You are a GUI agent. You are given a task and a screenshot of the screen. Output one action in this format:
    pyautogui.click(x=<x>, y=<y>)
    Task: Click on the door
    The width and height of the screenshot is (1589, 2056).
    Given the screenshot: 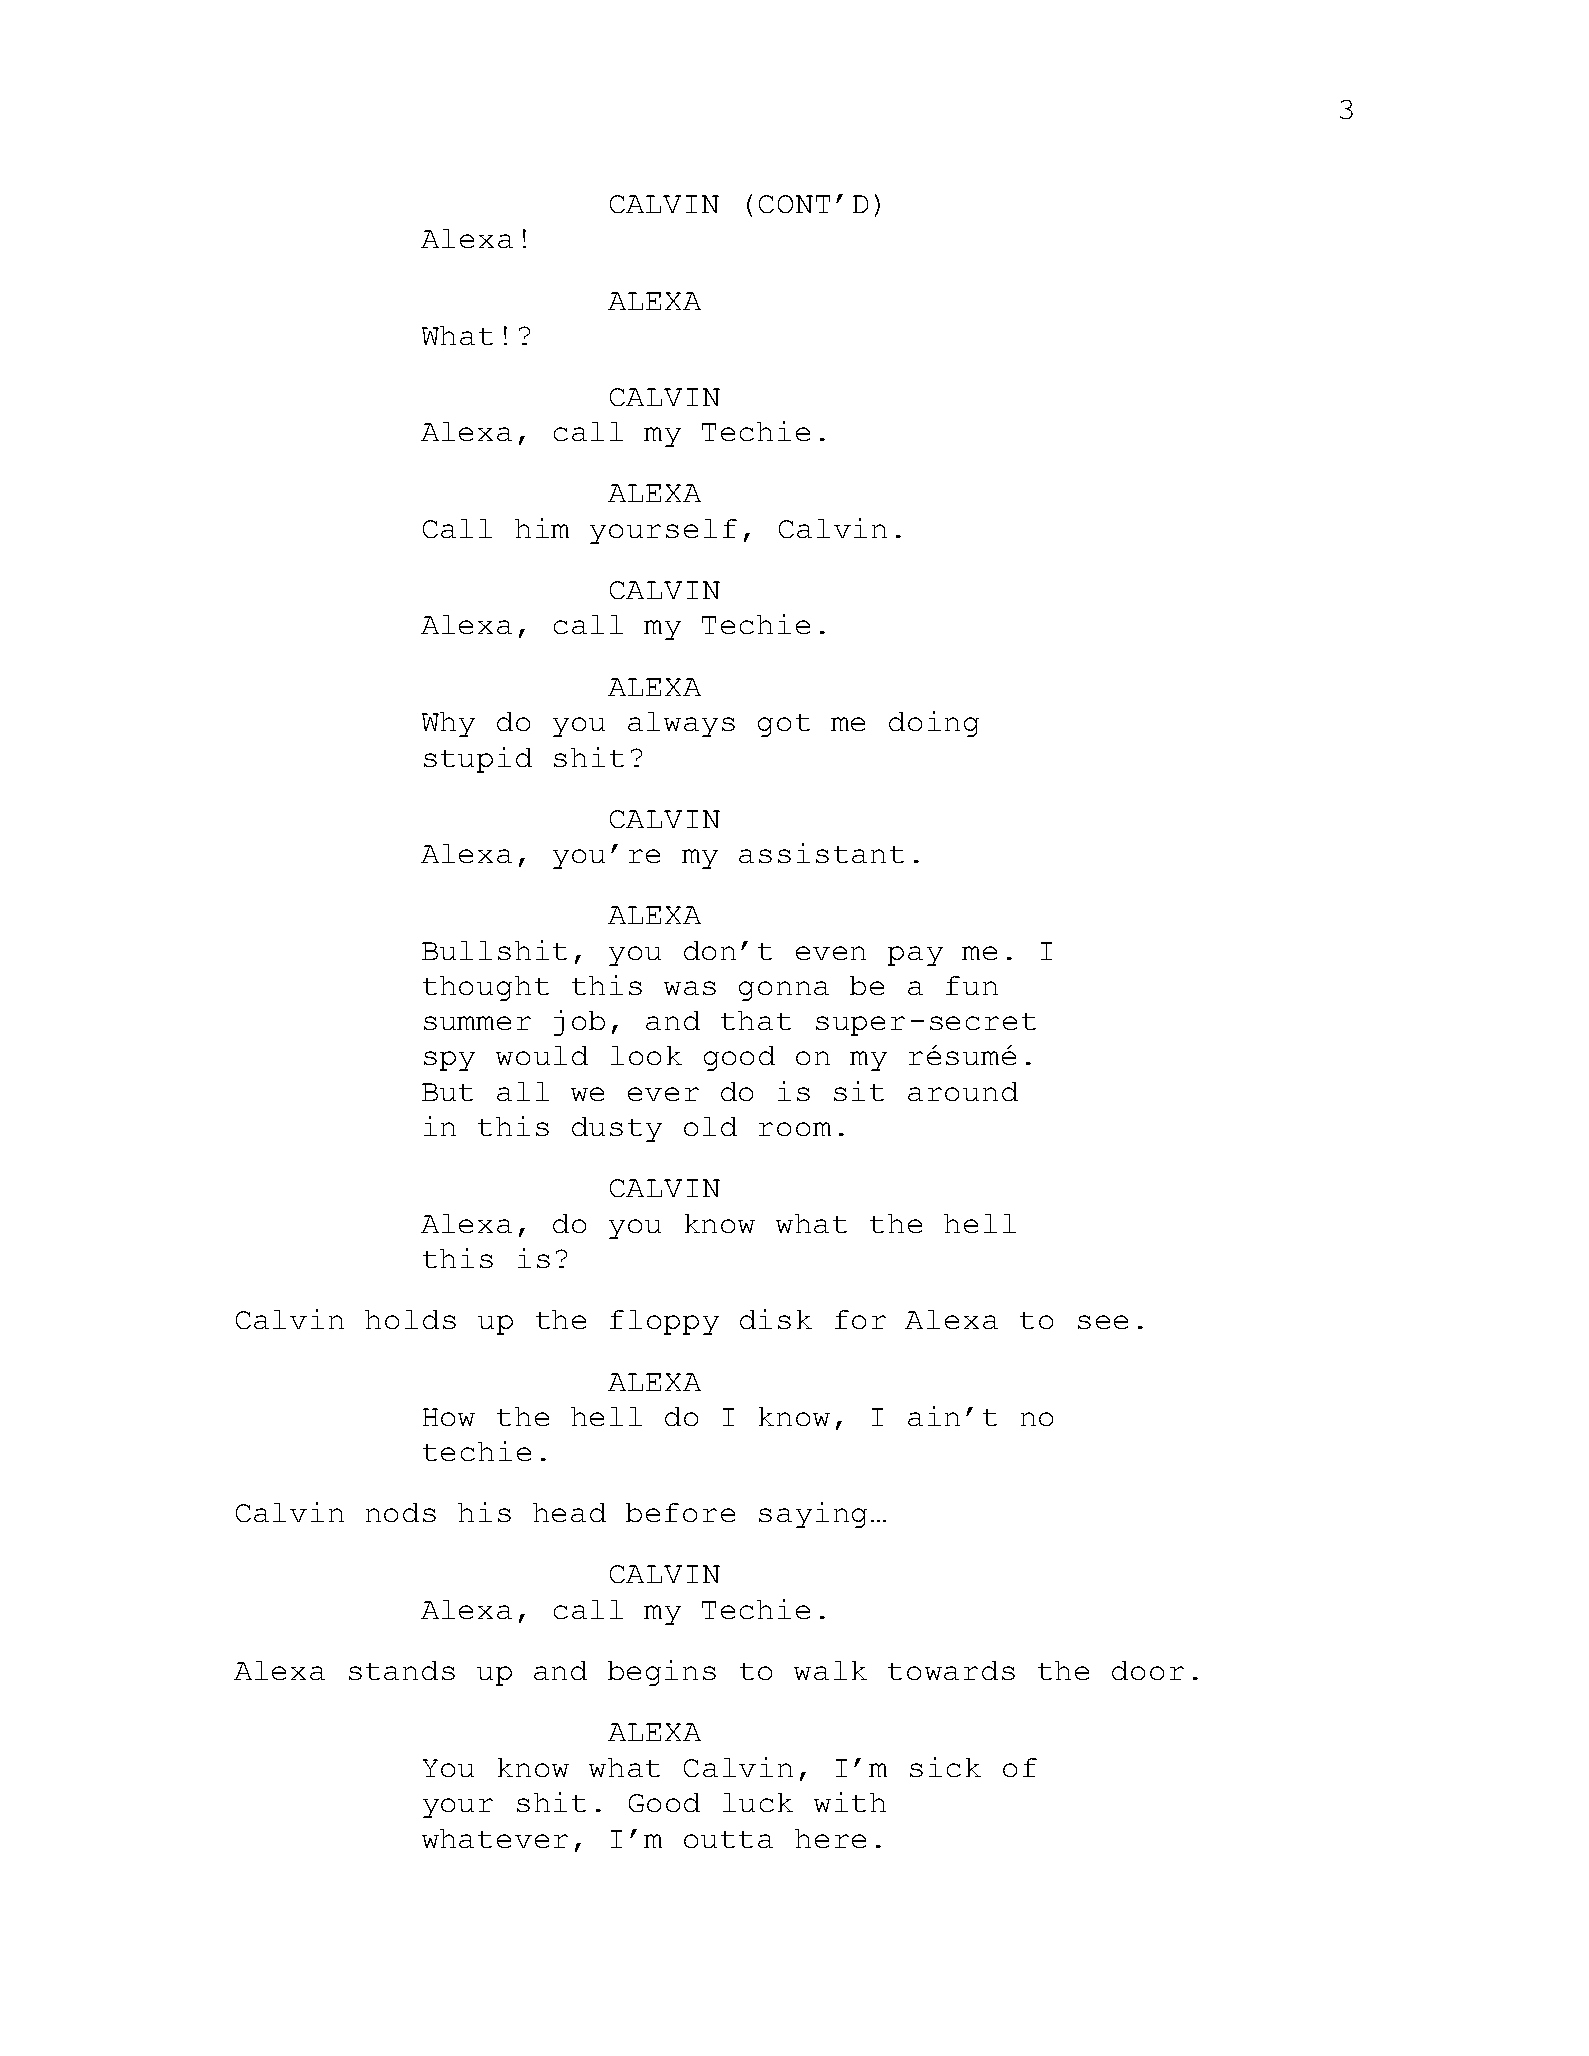 What is the action you would take?
    pyautogui.click(x=1148, y=1670)
